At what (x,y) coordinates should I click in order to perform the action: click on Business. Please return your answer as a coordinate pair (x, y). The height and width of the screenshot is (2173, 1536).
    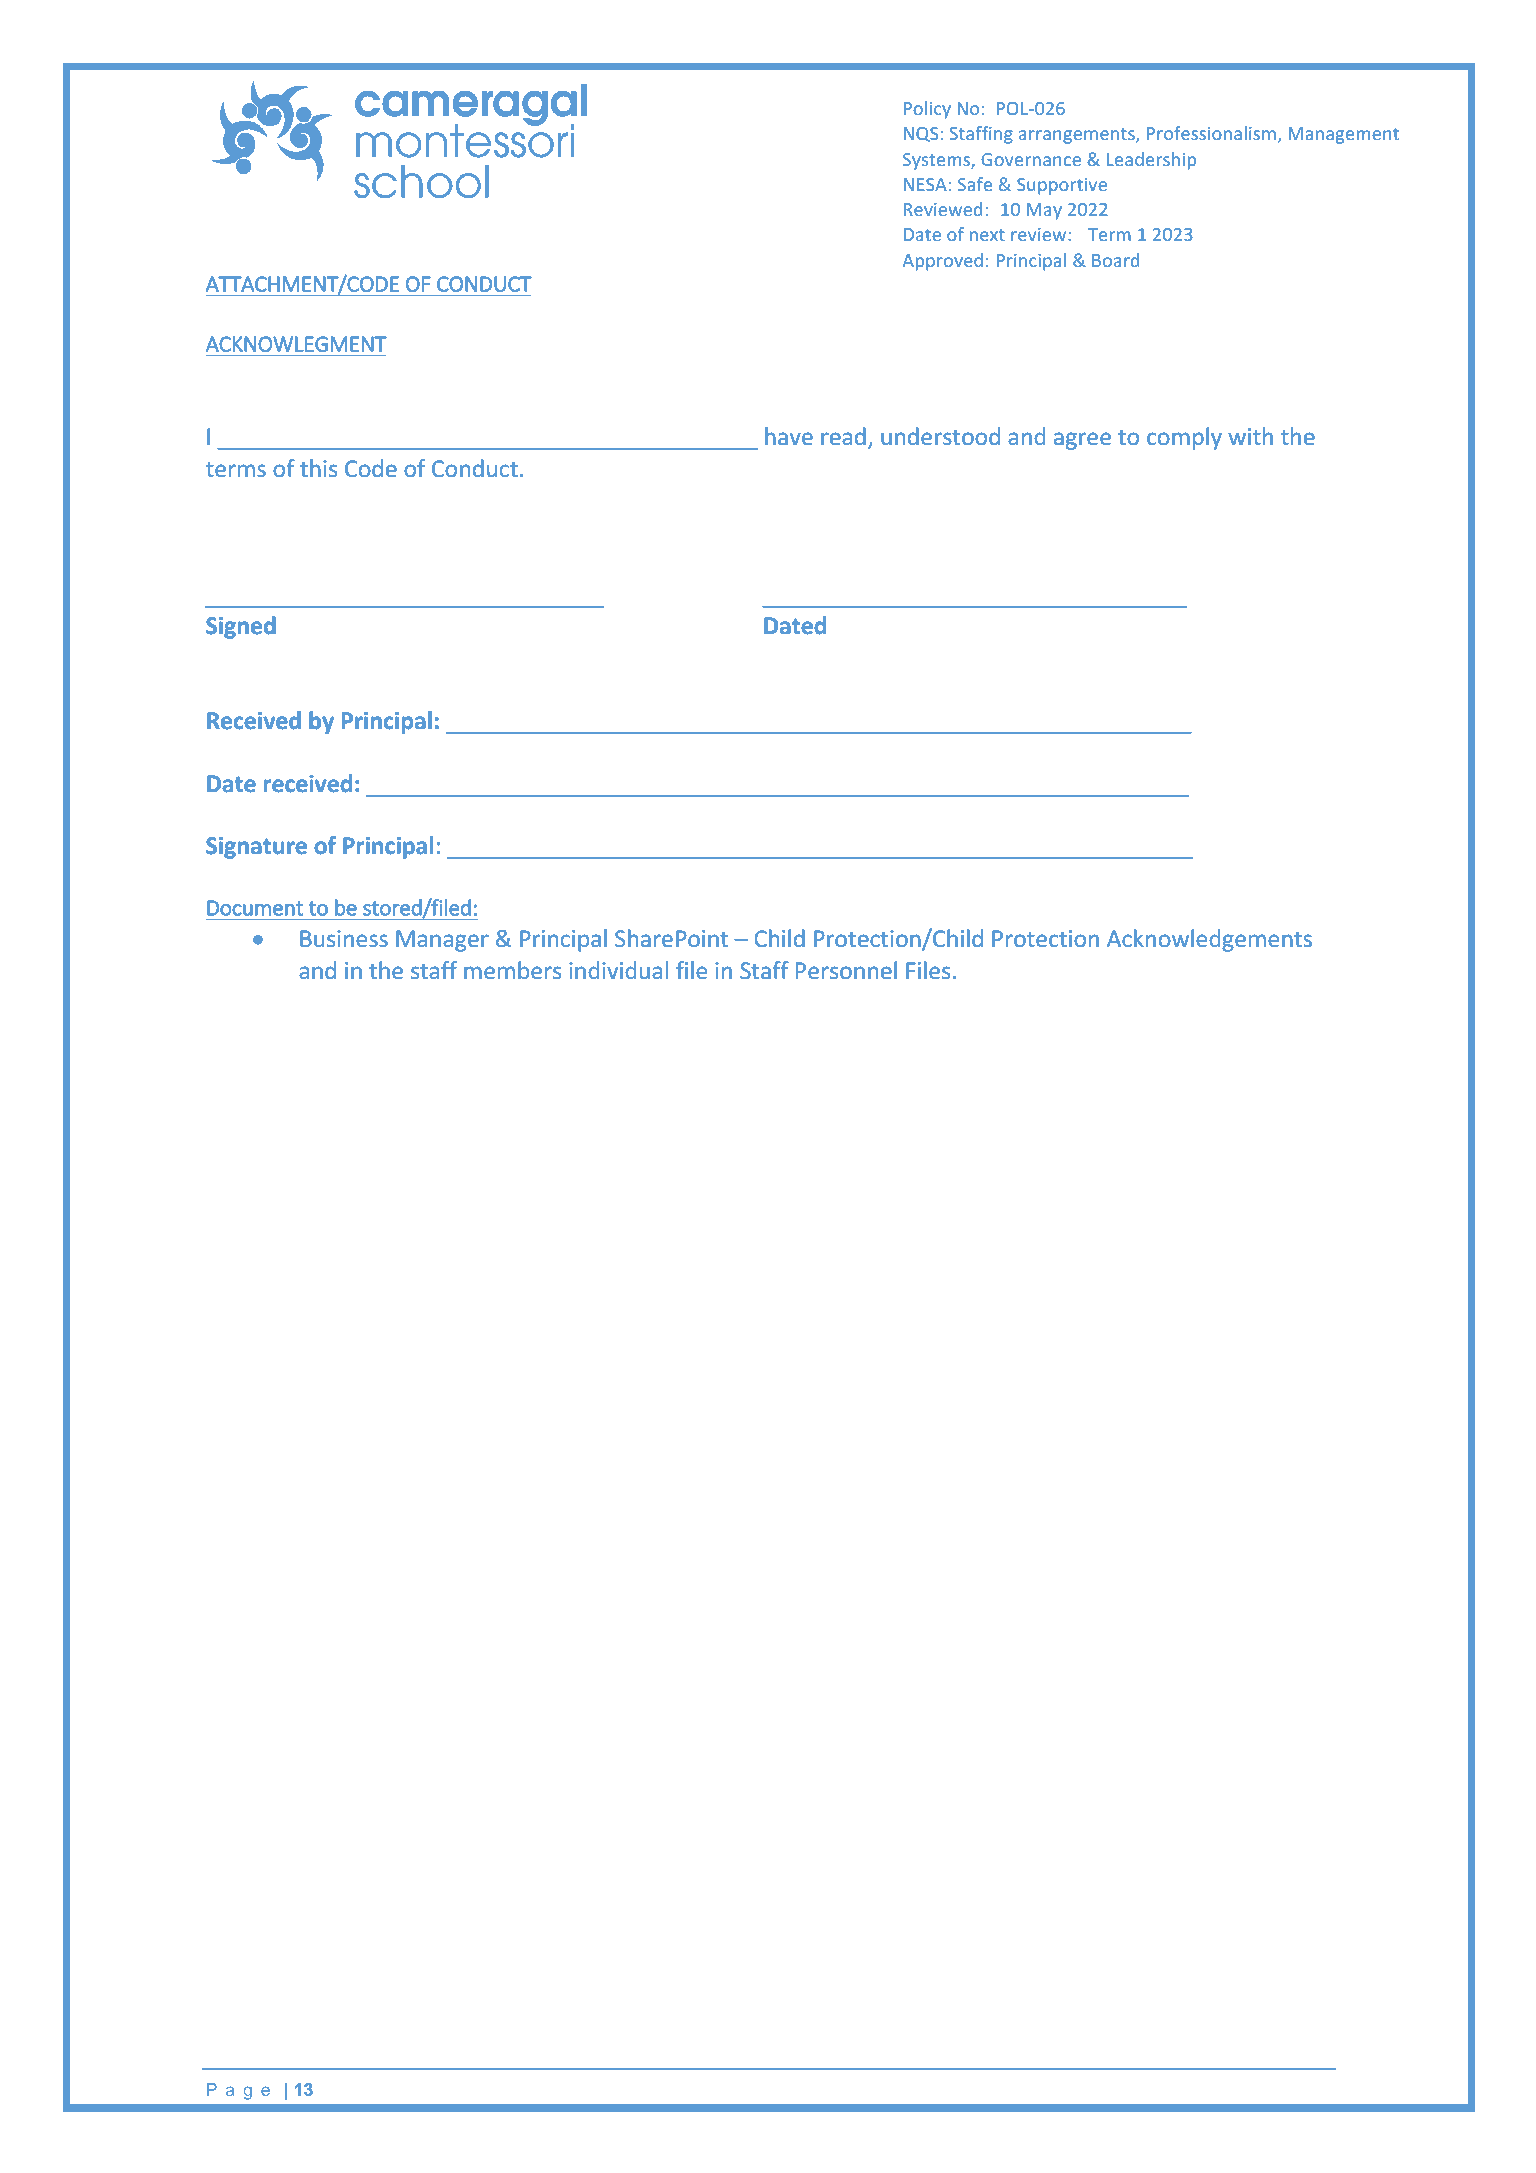
    Looking at the image, I should click on (344, 939).
